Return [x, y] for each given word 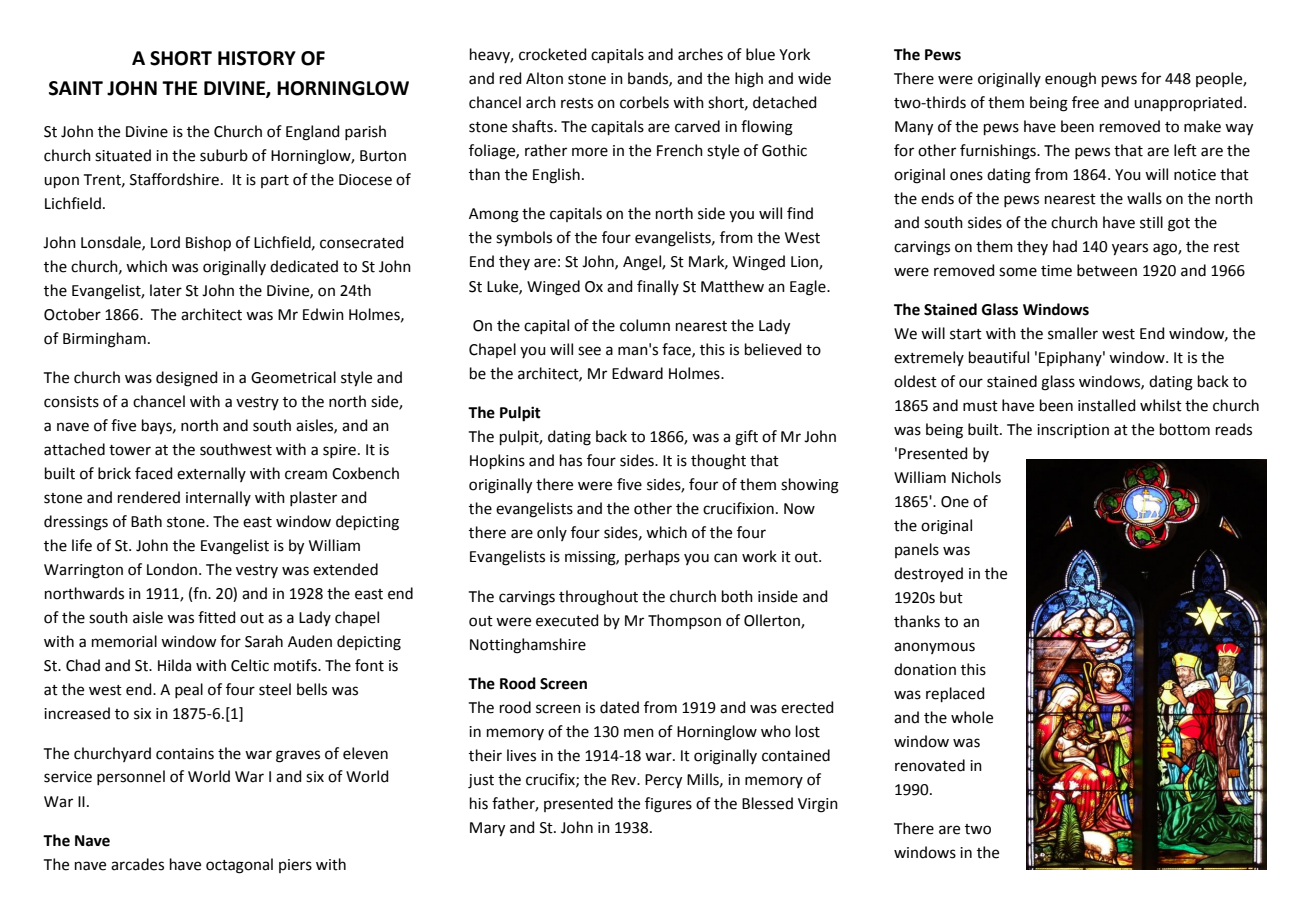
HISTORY [257, 58]
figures [668, 805]
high [749, 80]
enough [1070, 80]
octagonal [239, 866]
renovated [930, 765]
